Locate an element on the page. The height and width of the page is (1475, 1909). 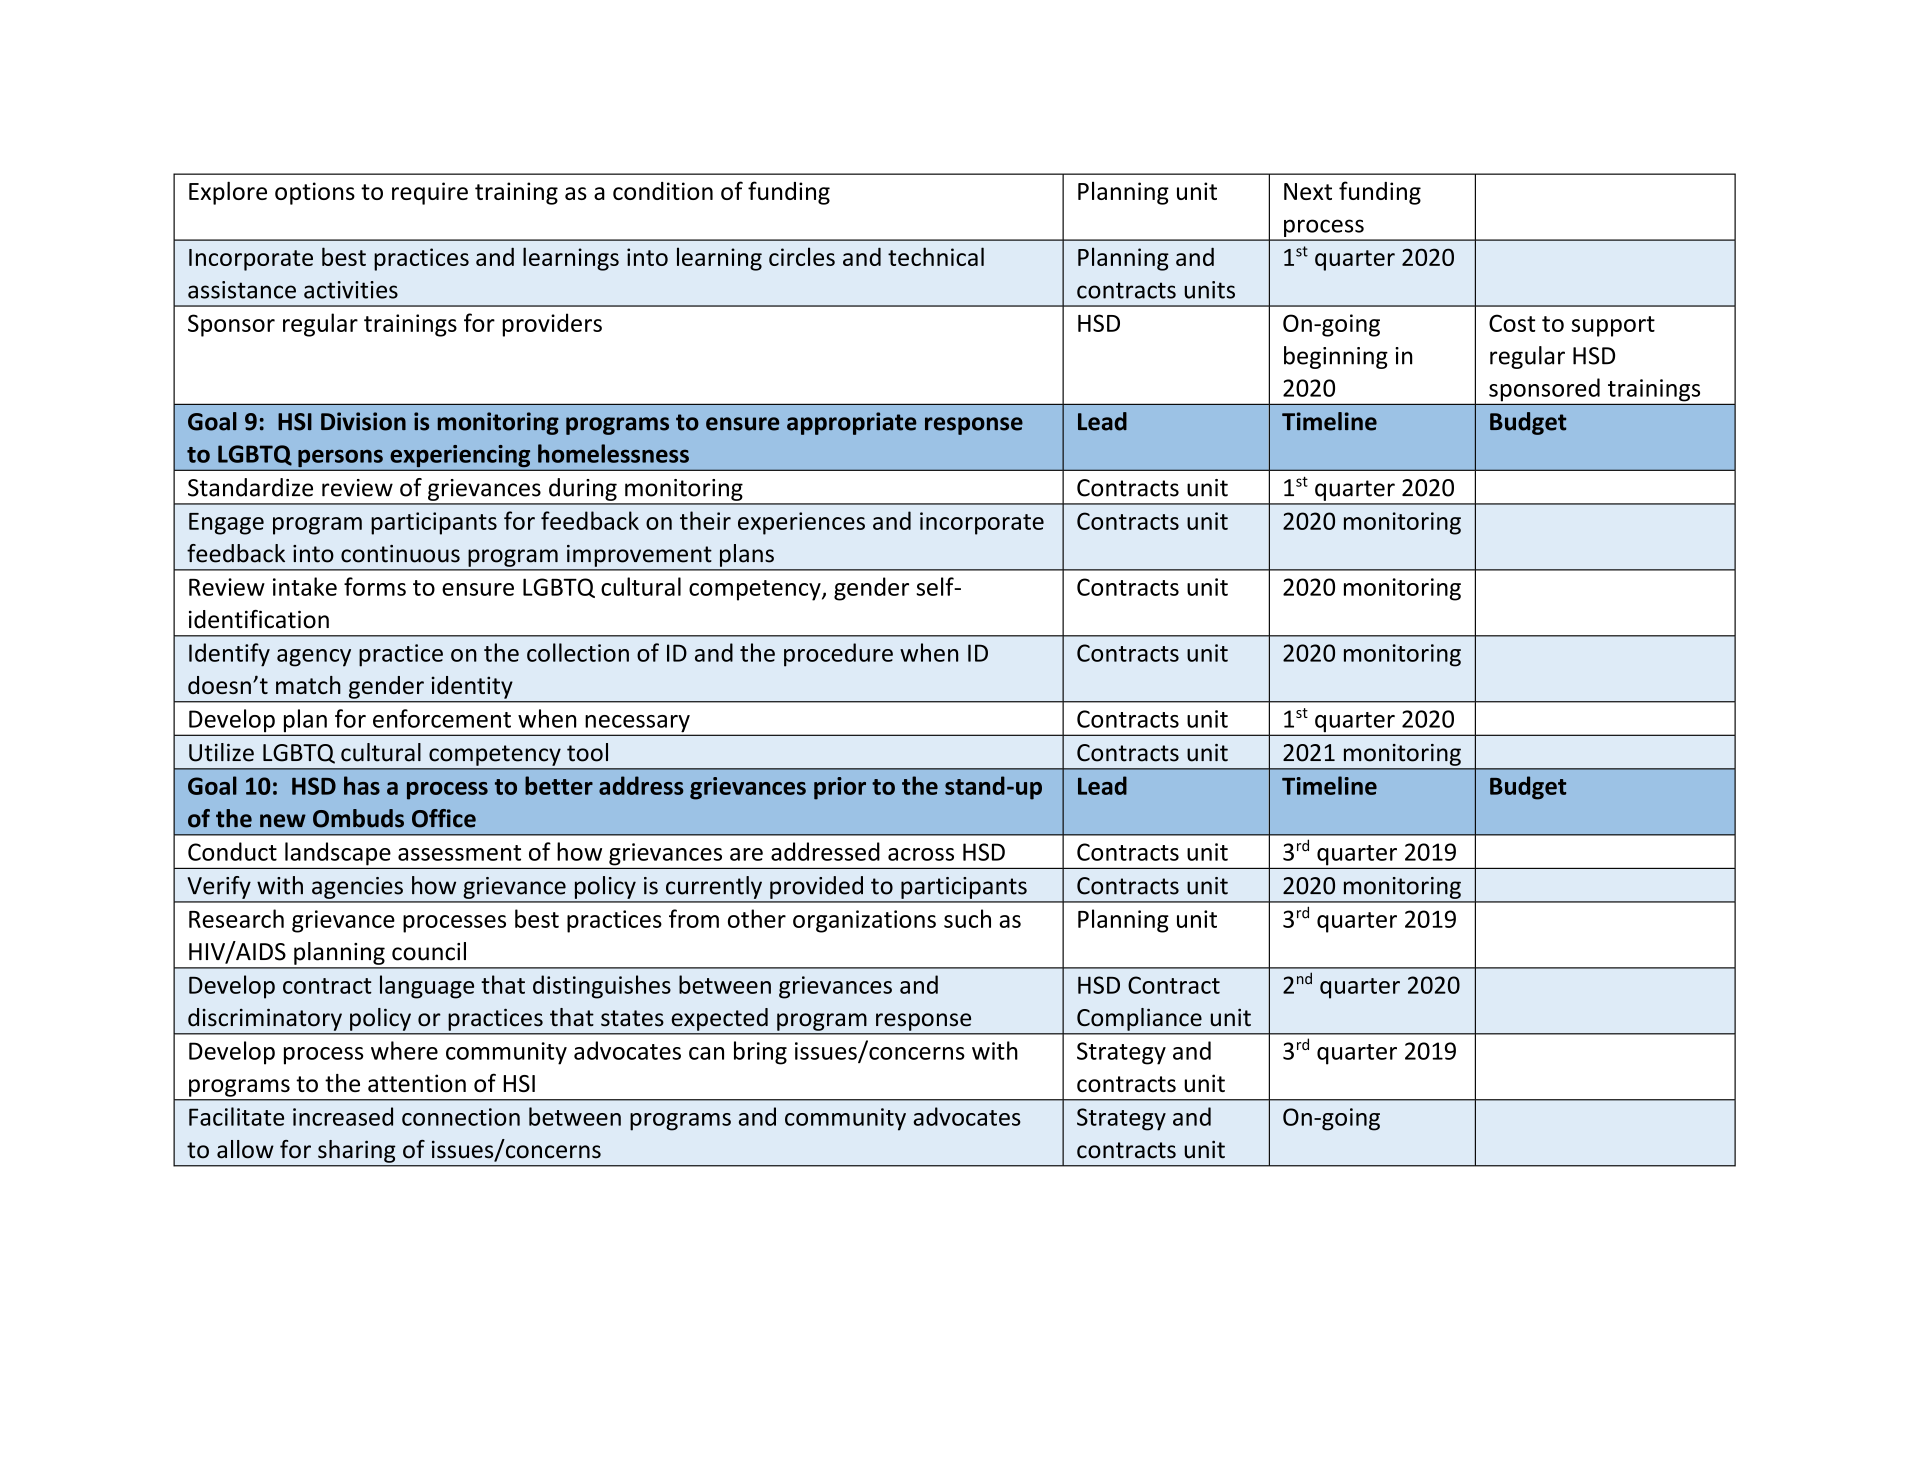
agency is located at coordinates (314, 658).
